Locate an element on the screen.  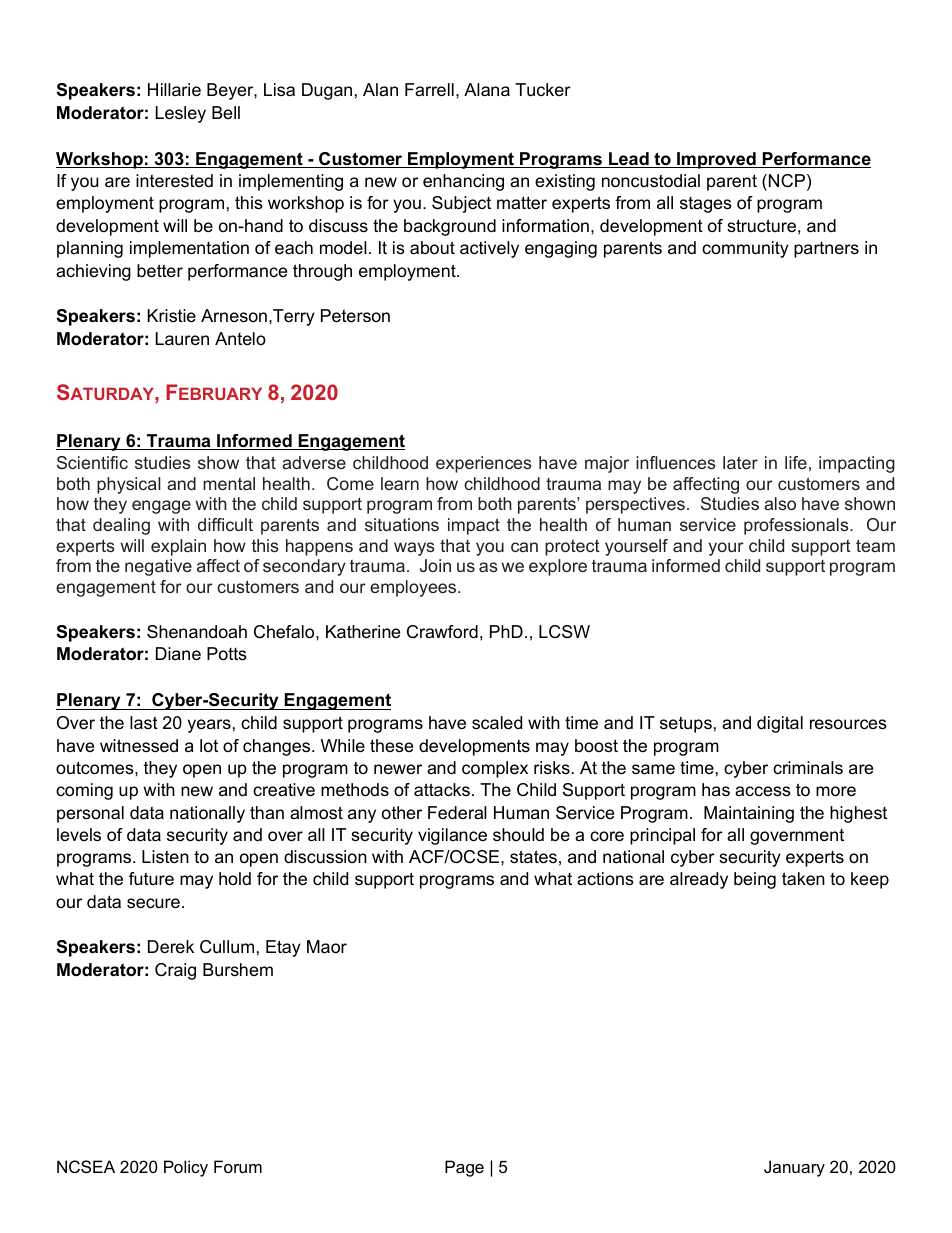
Farrell is located at coordinates (429, 90).
